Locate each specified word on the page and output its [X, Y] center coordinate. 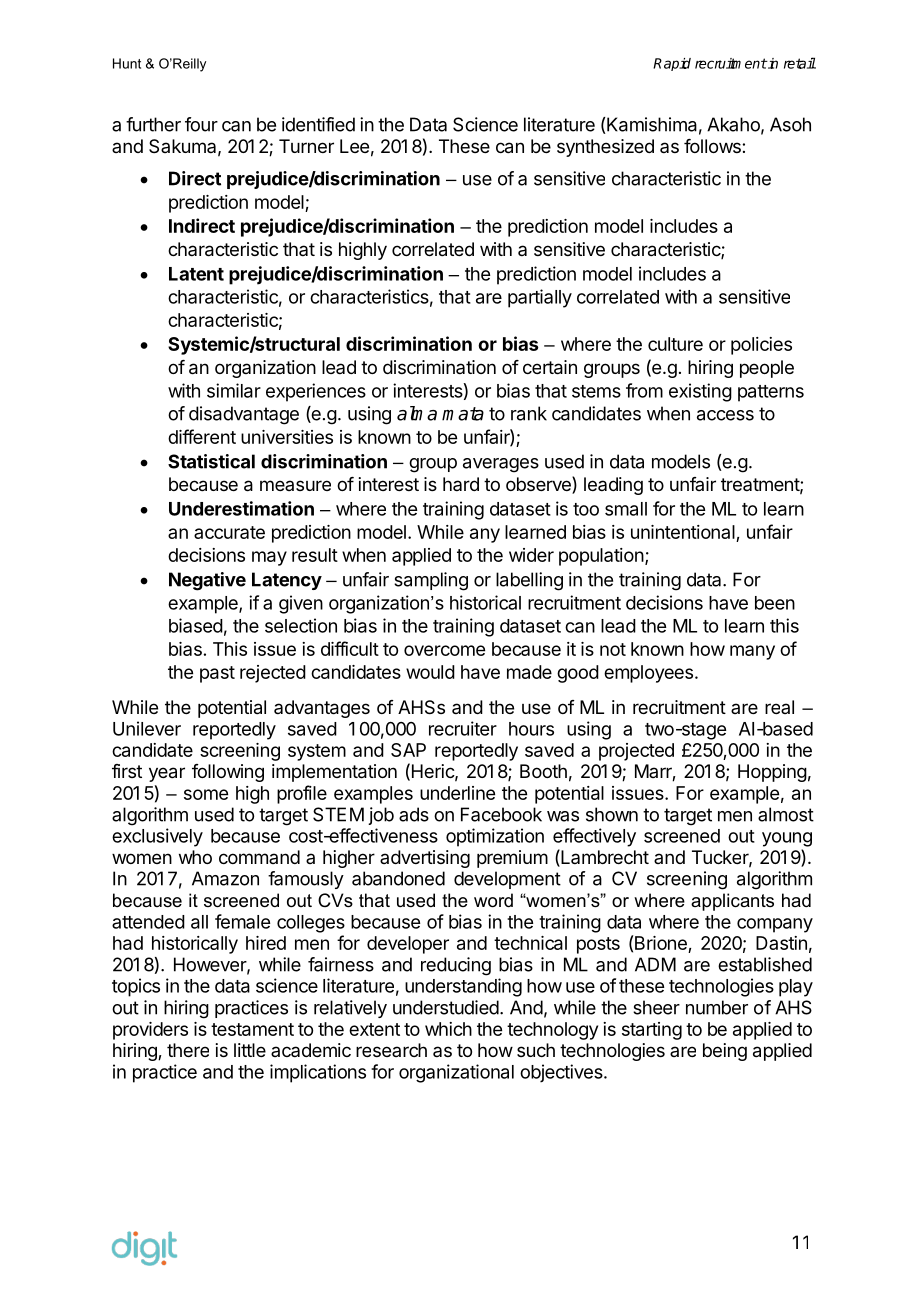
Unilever [147, 728]
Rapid [672, 64]
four [201, 124]
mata [463, 414]
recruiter [463, 728]
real [779, 707]
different [202, 436]
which [448, 1029]
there [188, 1050]
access [725, 415]
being [725, 1052]
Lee [354, 146]
